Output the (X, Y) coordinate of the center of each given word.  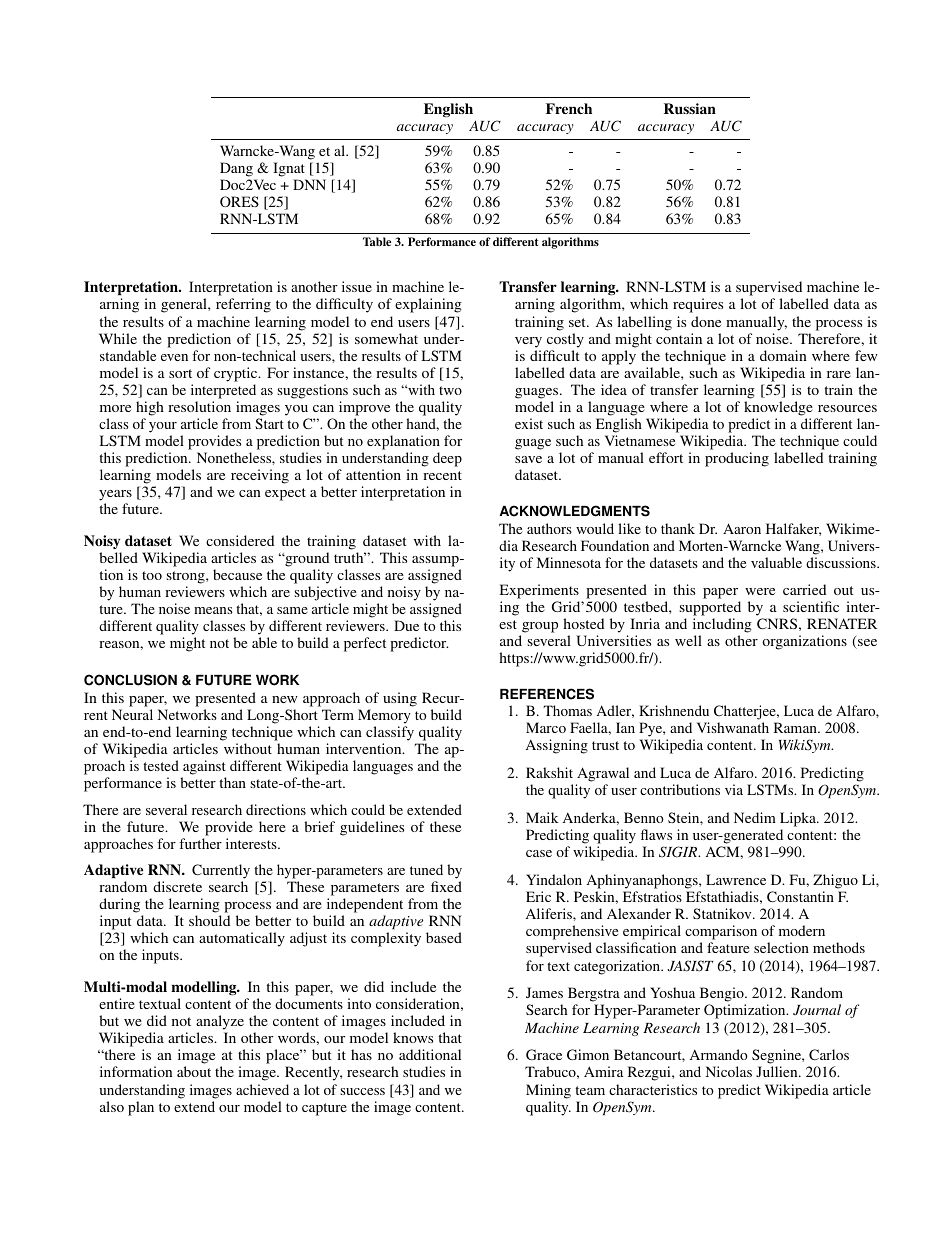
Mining (548, 1091)
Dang (236, 169)
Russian (690, 108)
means (213, 610)
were (760, 591)
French (569, 108)
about (194, 1071)
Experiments (539, 591)
